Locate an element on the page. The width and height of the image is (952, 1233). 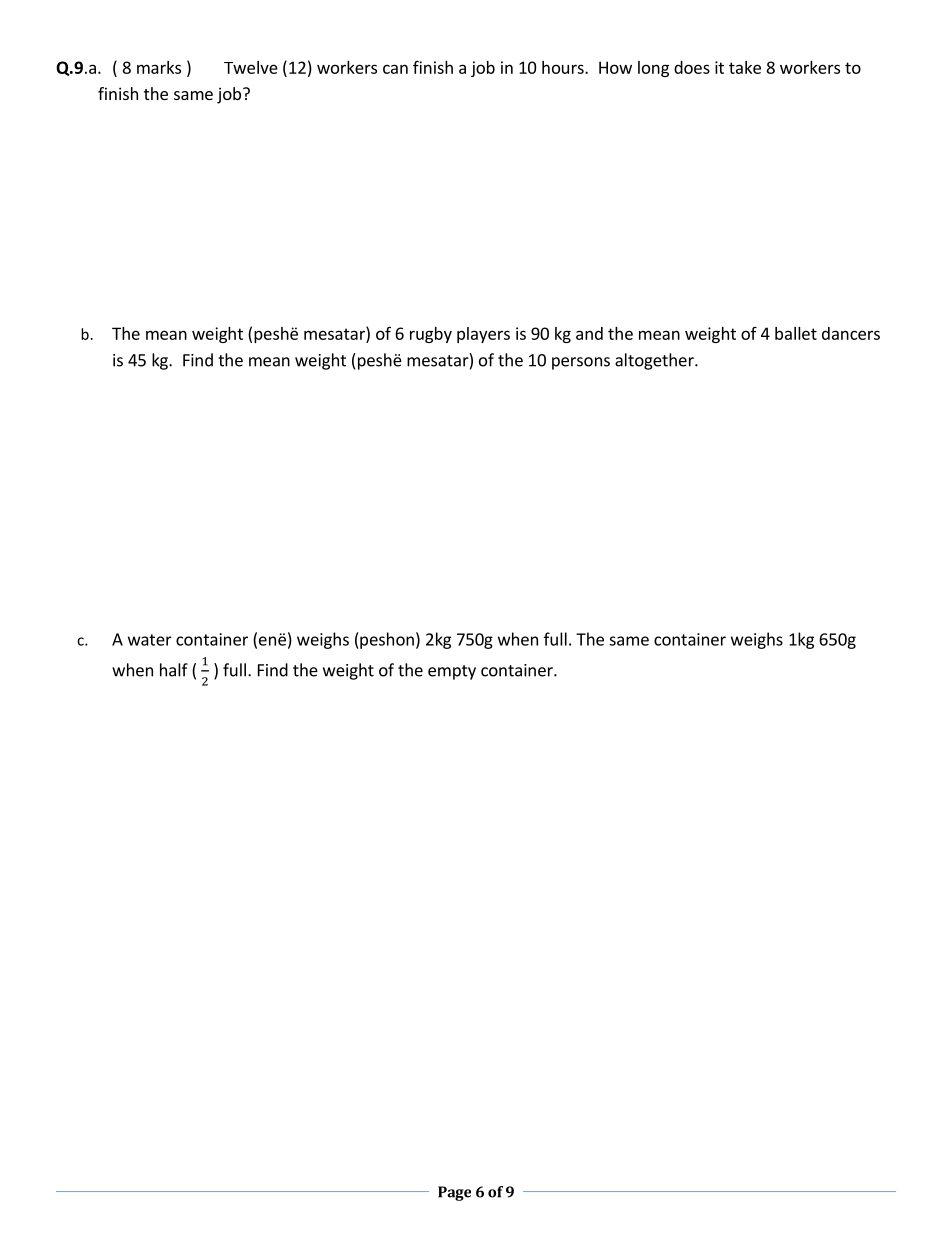
ballet is located at coordinates (796, 333).
